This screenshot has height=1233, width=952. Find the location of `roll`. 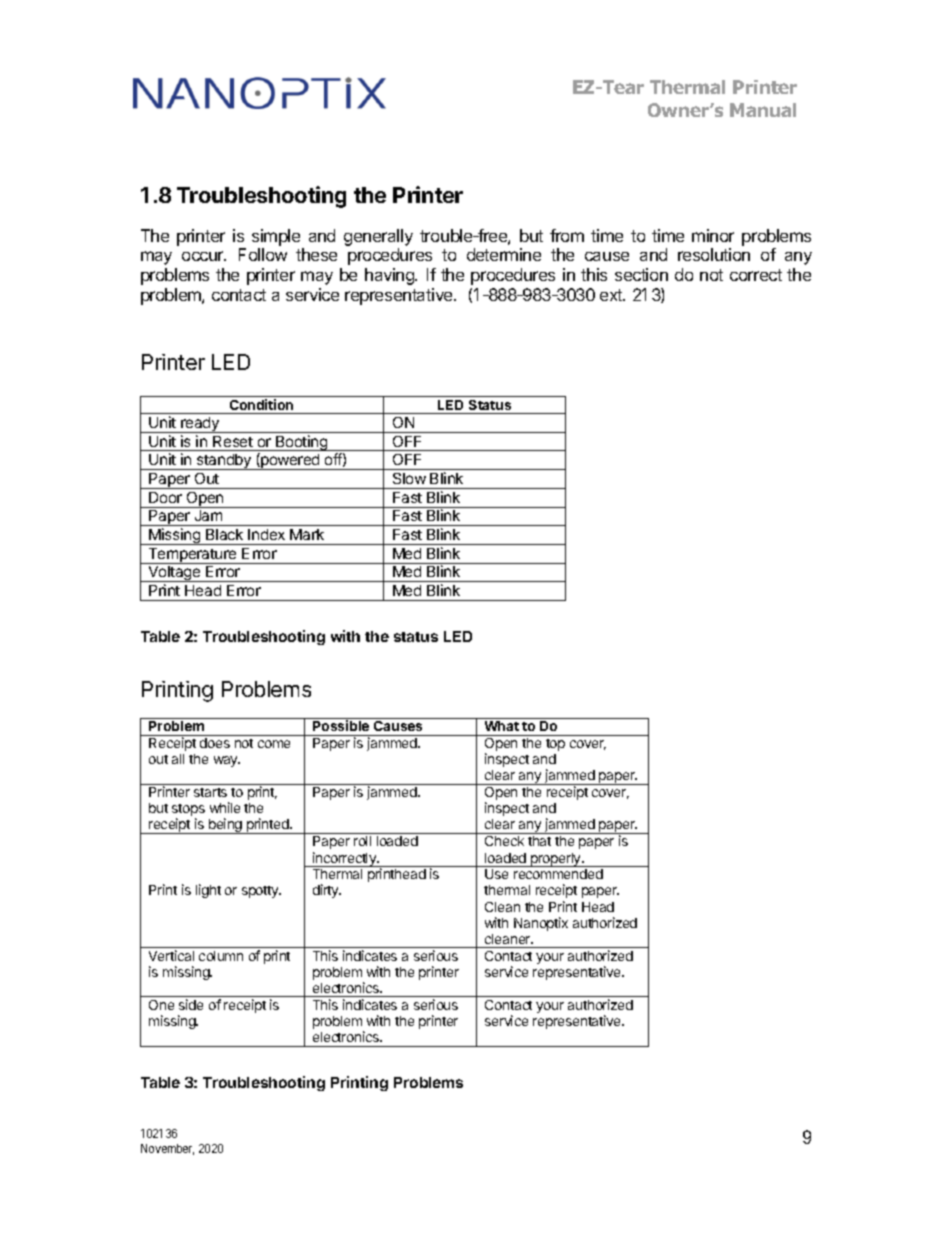

roll is located at coordinates (362, 841).
